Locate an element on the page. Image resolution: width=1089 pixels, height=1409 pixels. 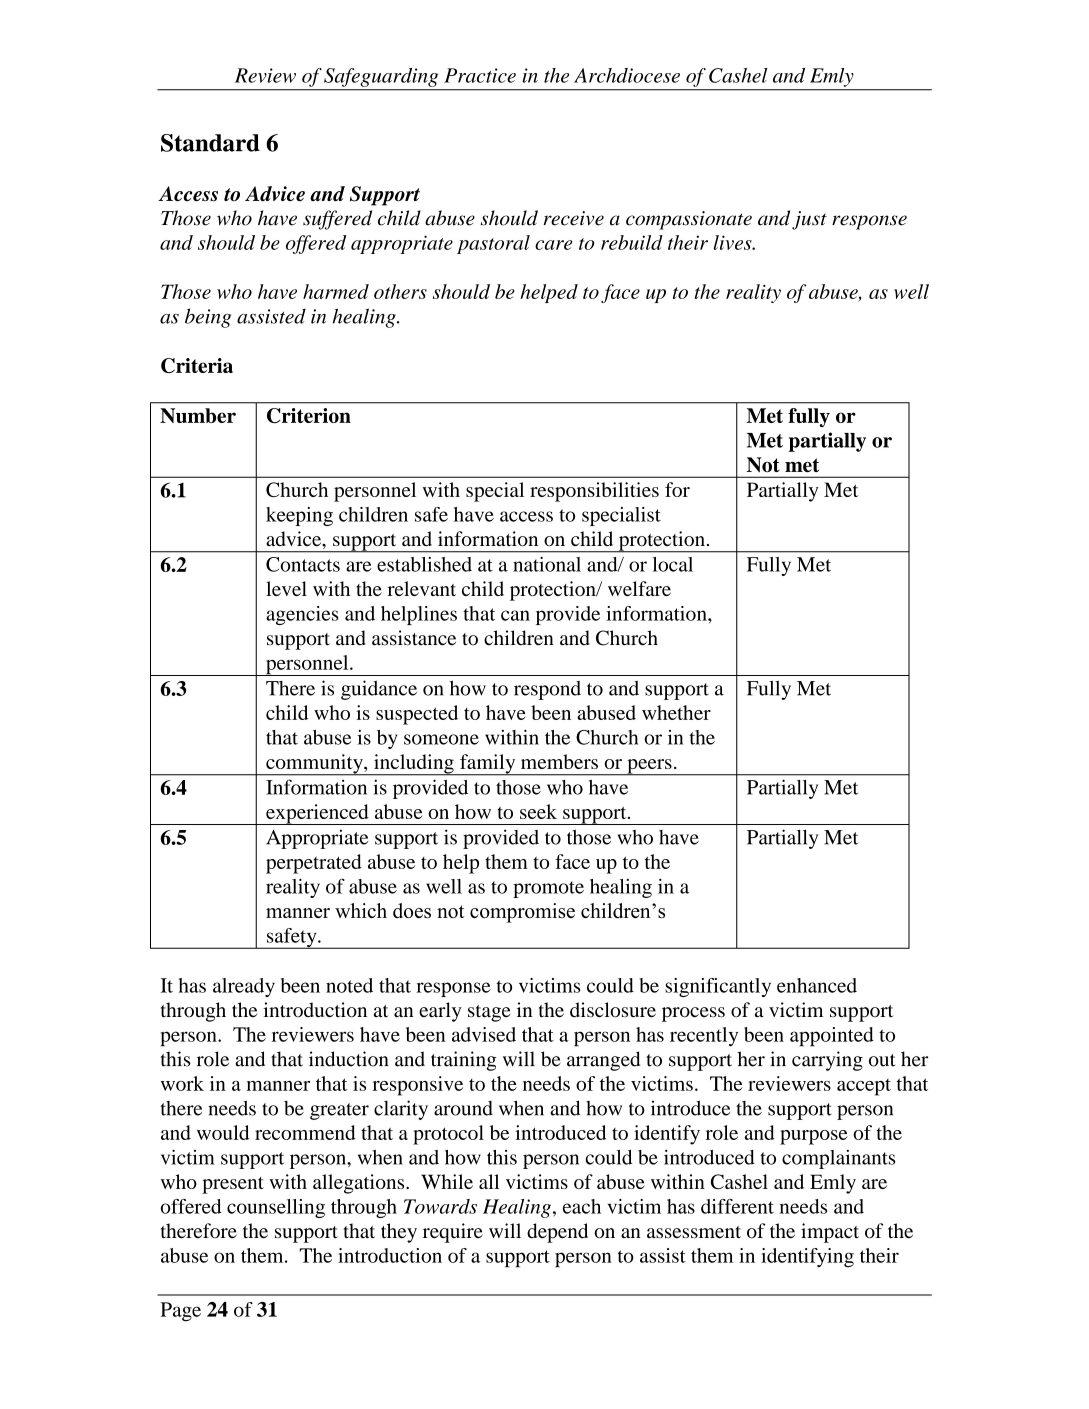
already is located at coordinates (244, 987).
